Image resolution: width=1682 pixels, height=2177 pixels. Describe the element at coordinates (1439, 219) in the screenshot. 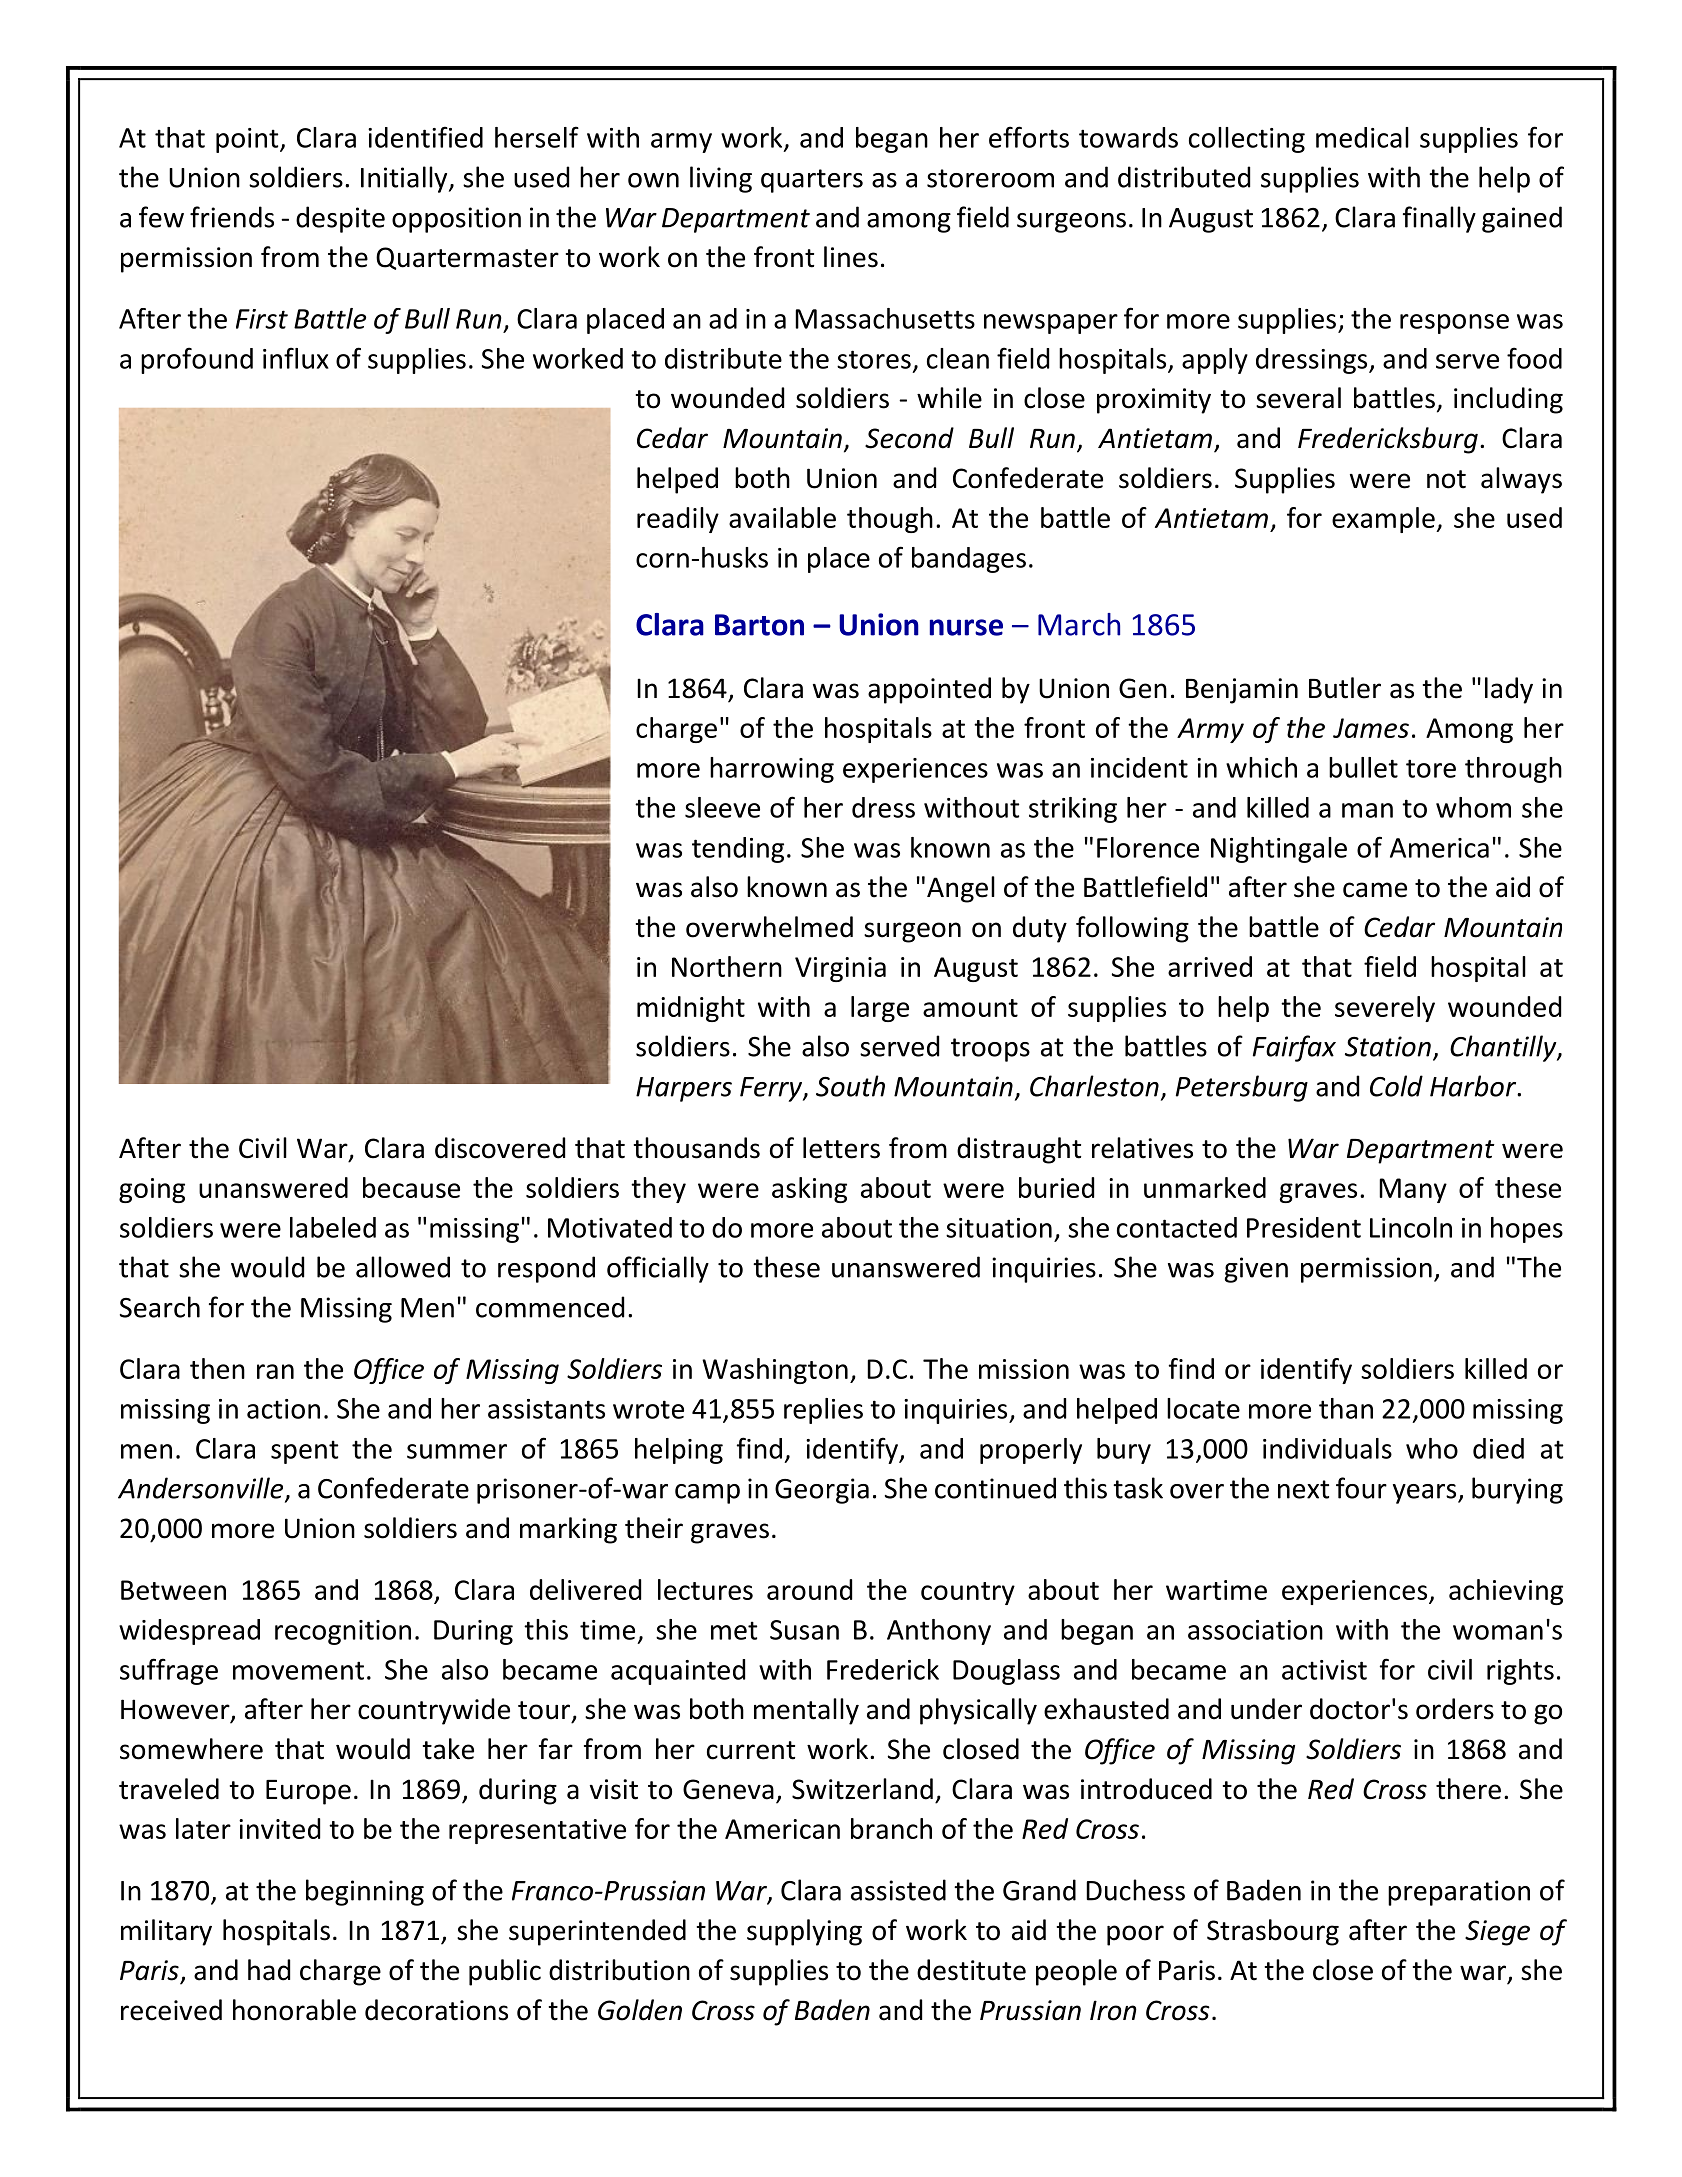

I see `finally` at that location.
